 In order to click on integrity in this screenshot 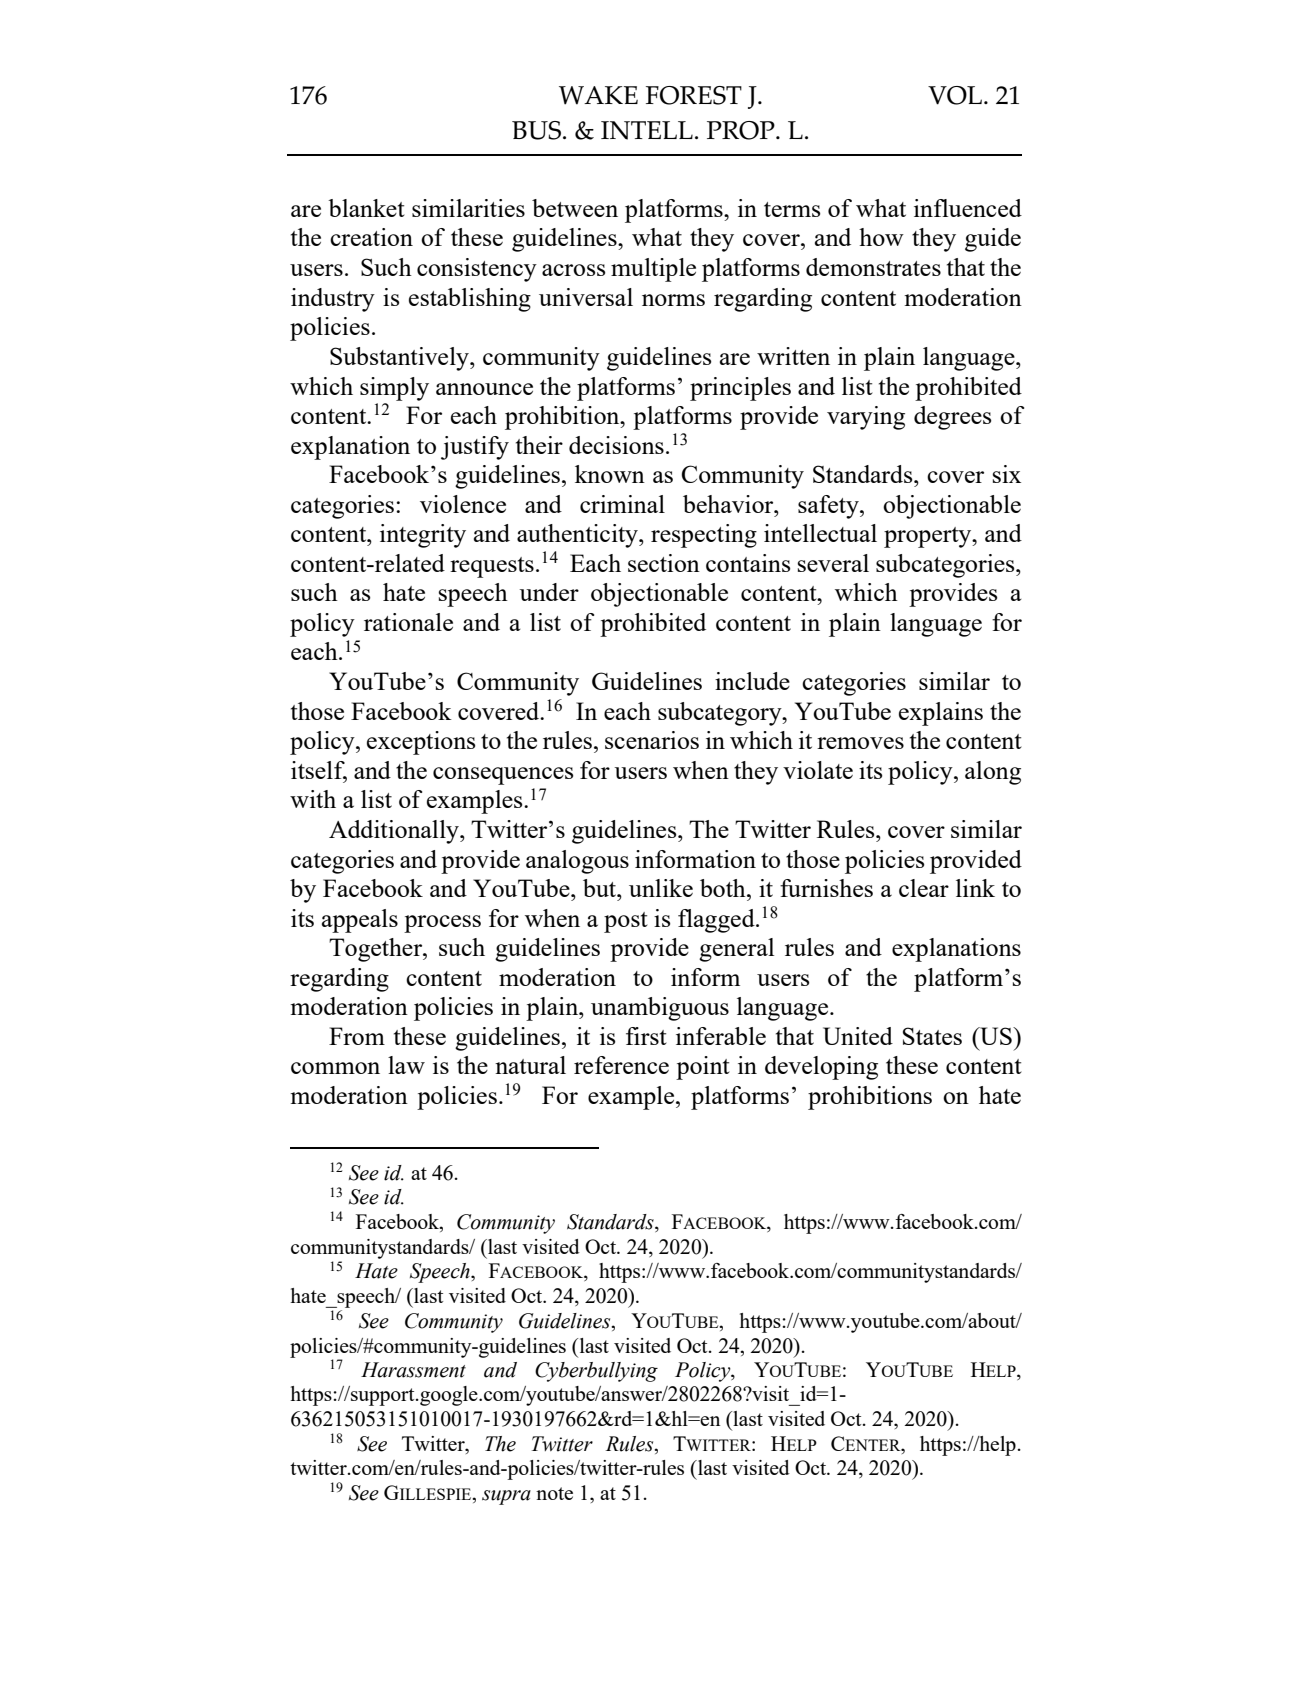, I will do `click(423, 536)`.
